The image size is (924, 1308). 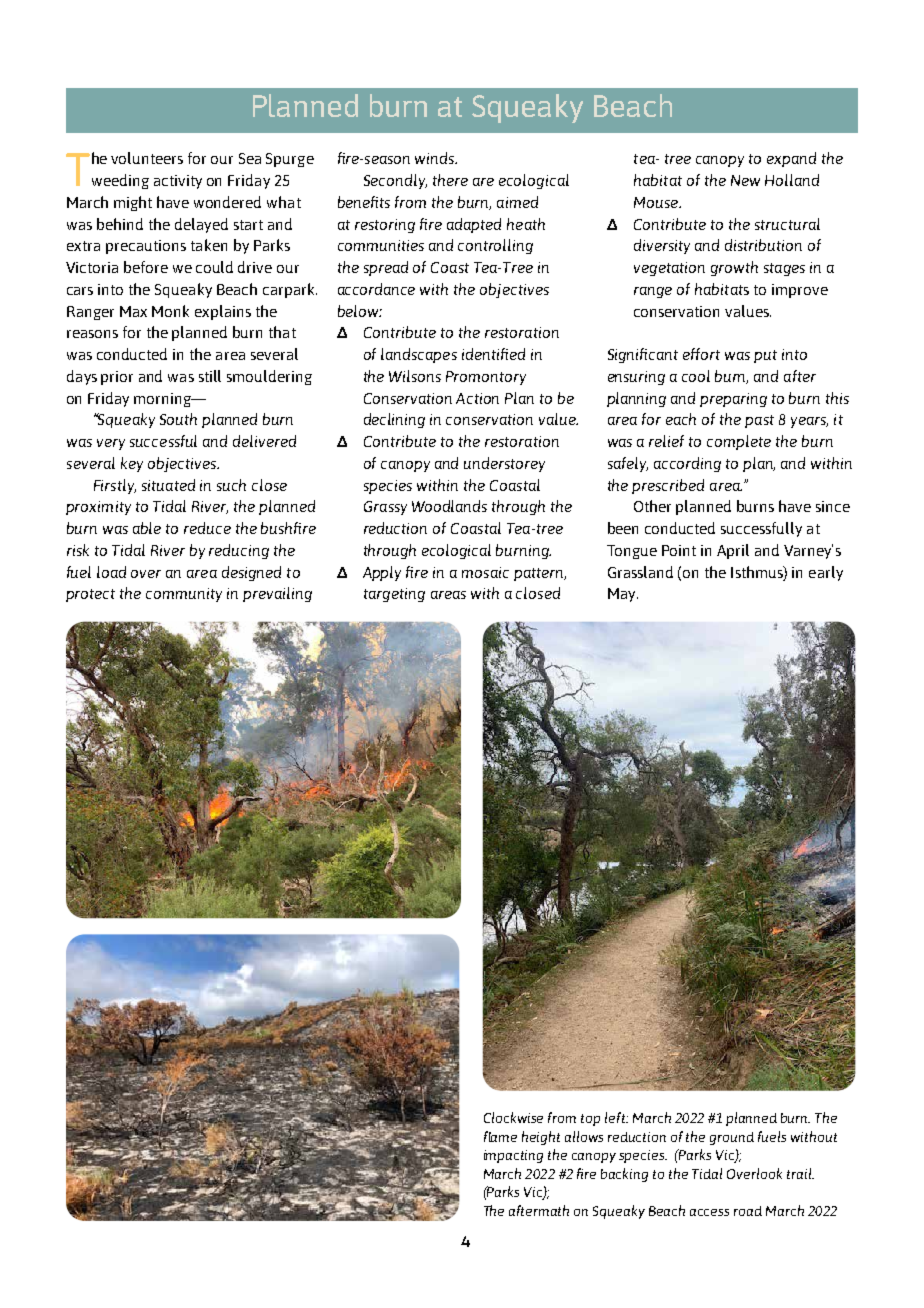 I want to click on targeting, so click(x=394, y=595).
